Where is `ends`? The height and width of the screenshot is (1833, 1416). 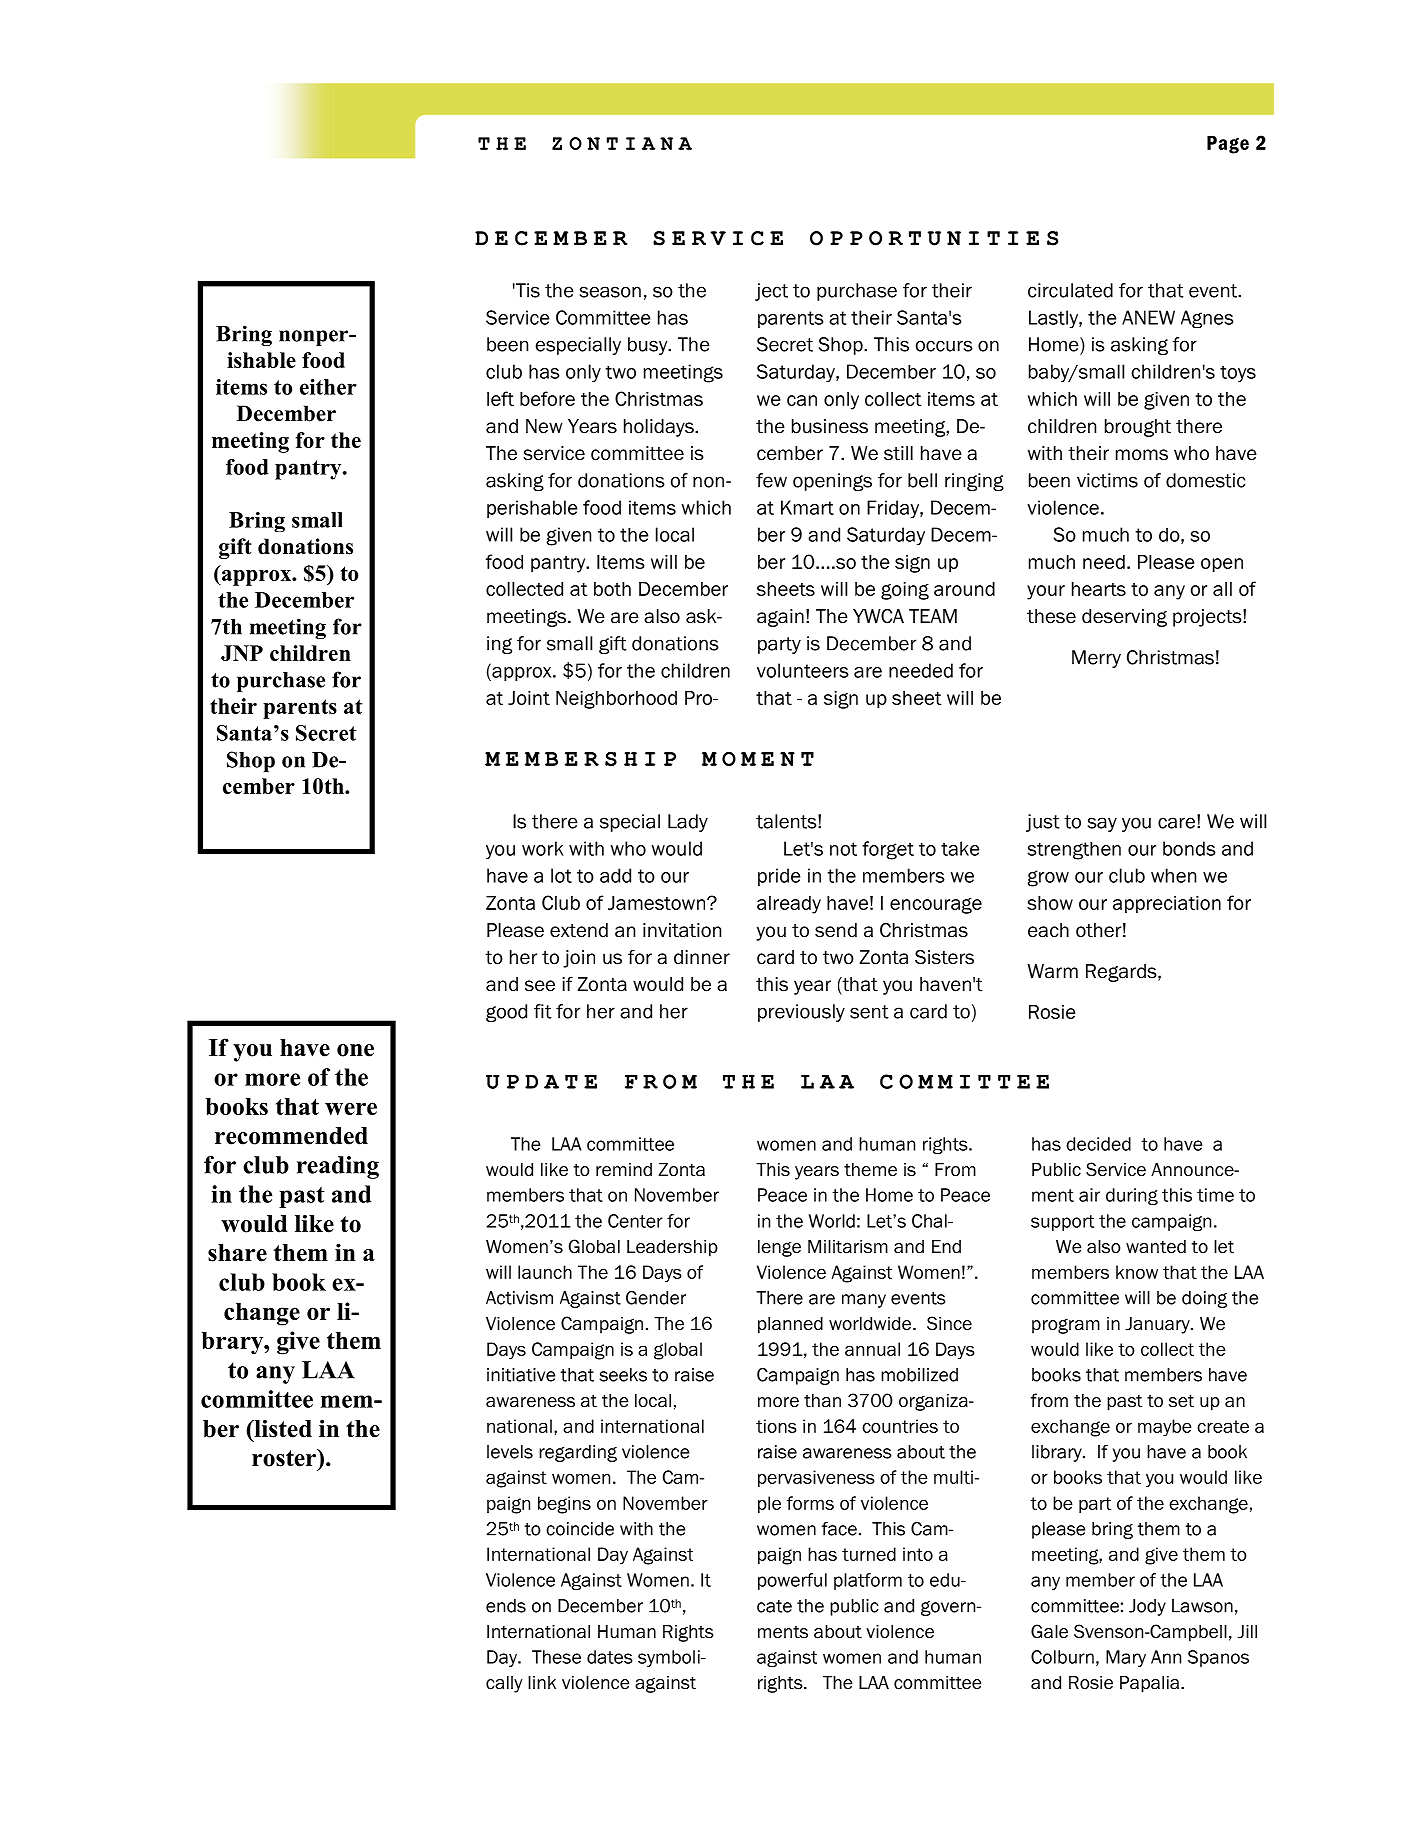 ends is located at coordinates (506, 1606).
